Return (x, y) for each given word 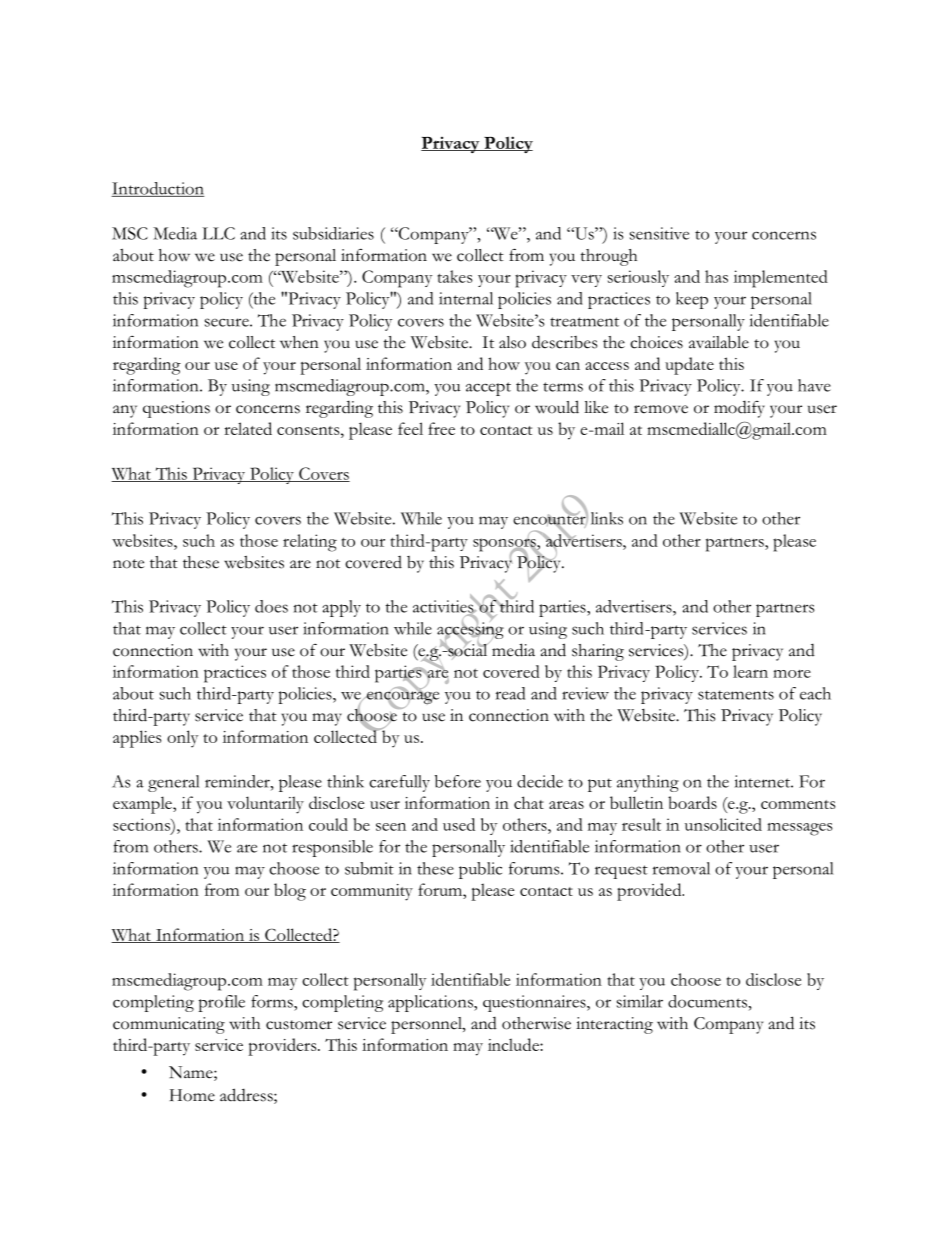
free (441, 428)
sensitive (659, 233)
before (458, 781)
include (514, 1044)
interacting (614, 1025)
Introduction (157, 189)
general (173, 783)
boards (692, 802)
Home (192, 1095)
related (248, 428)
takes (455, 276)
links (607, 518)
